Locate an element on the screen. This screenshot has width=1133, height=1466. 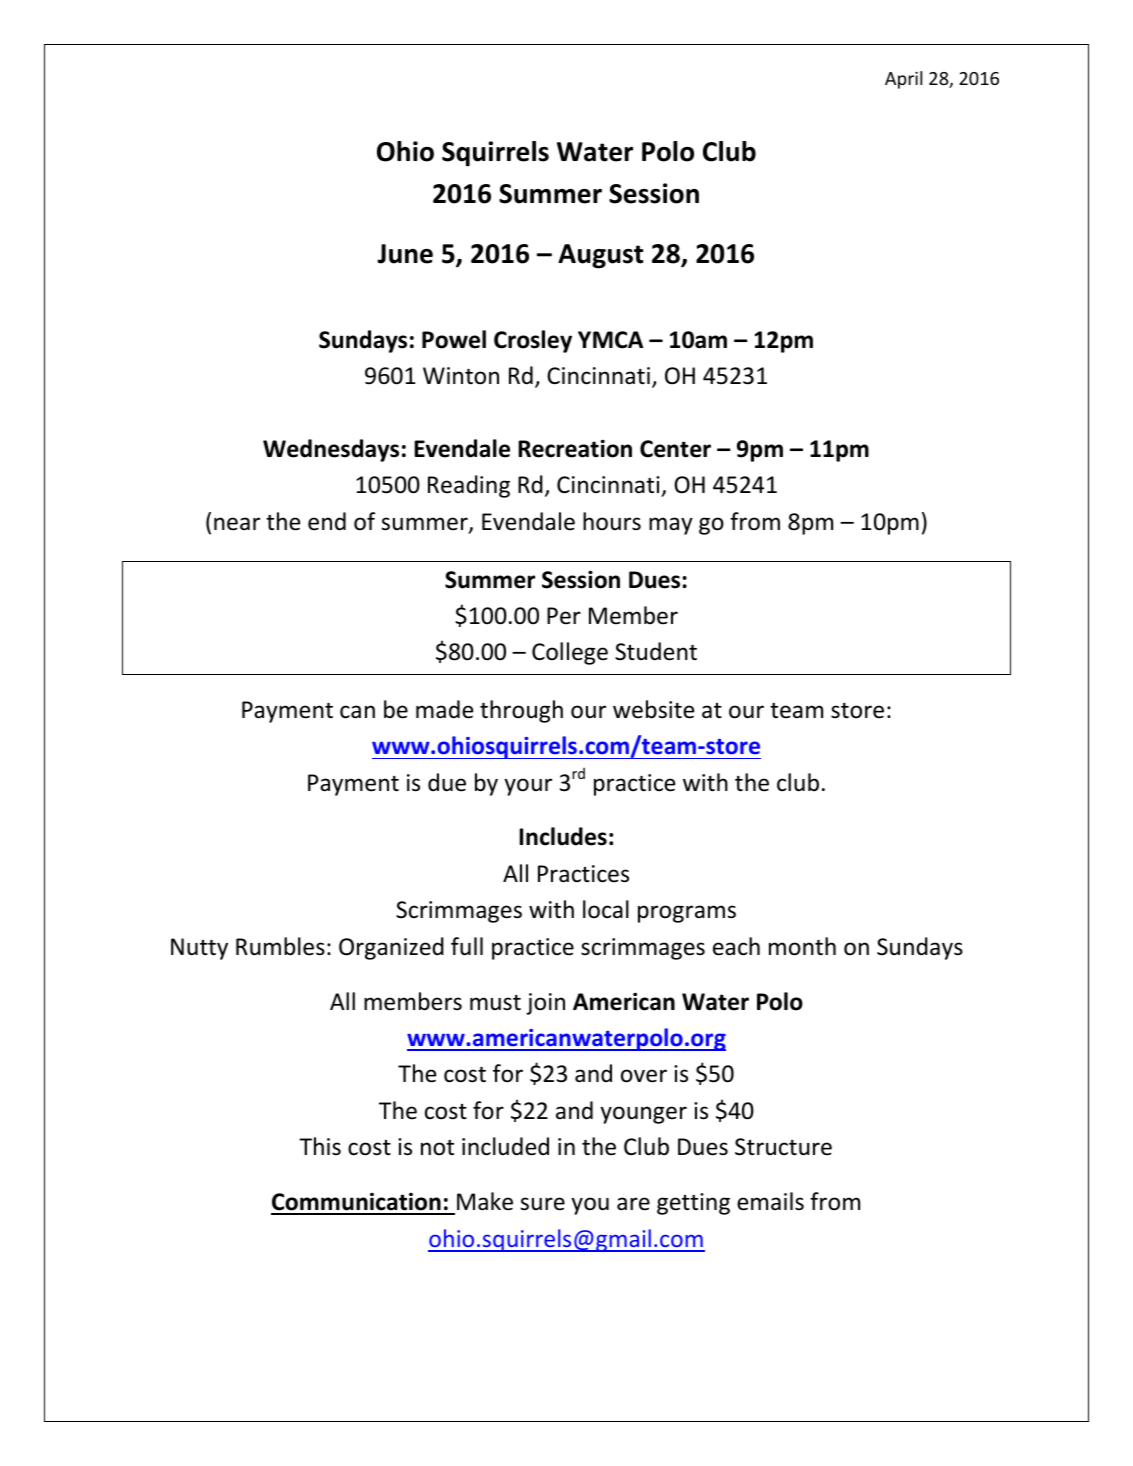
August is located at coordinates (600, 256).
